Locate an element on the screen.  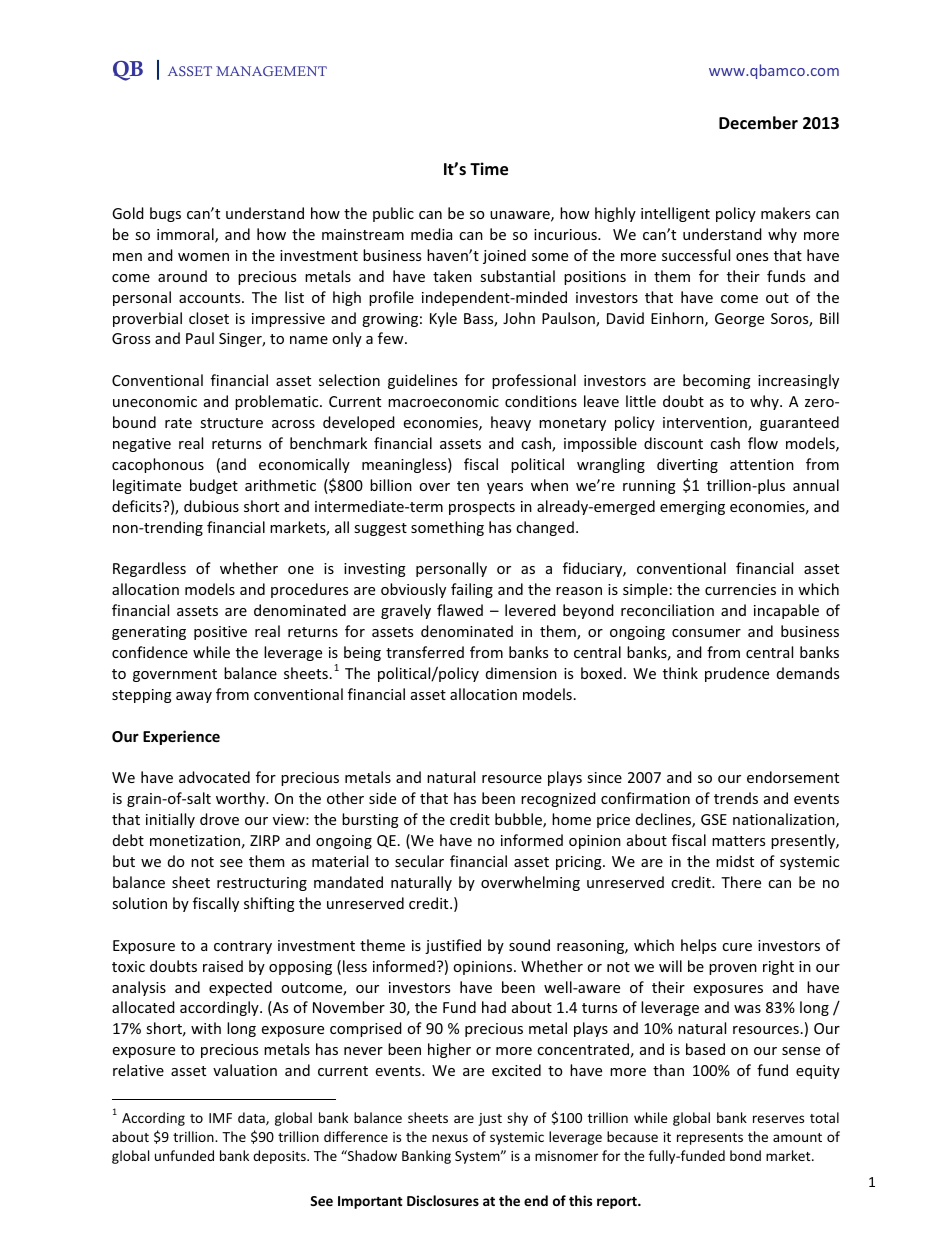
December is located at coordinates (758, 123).
